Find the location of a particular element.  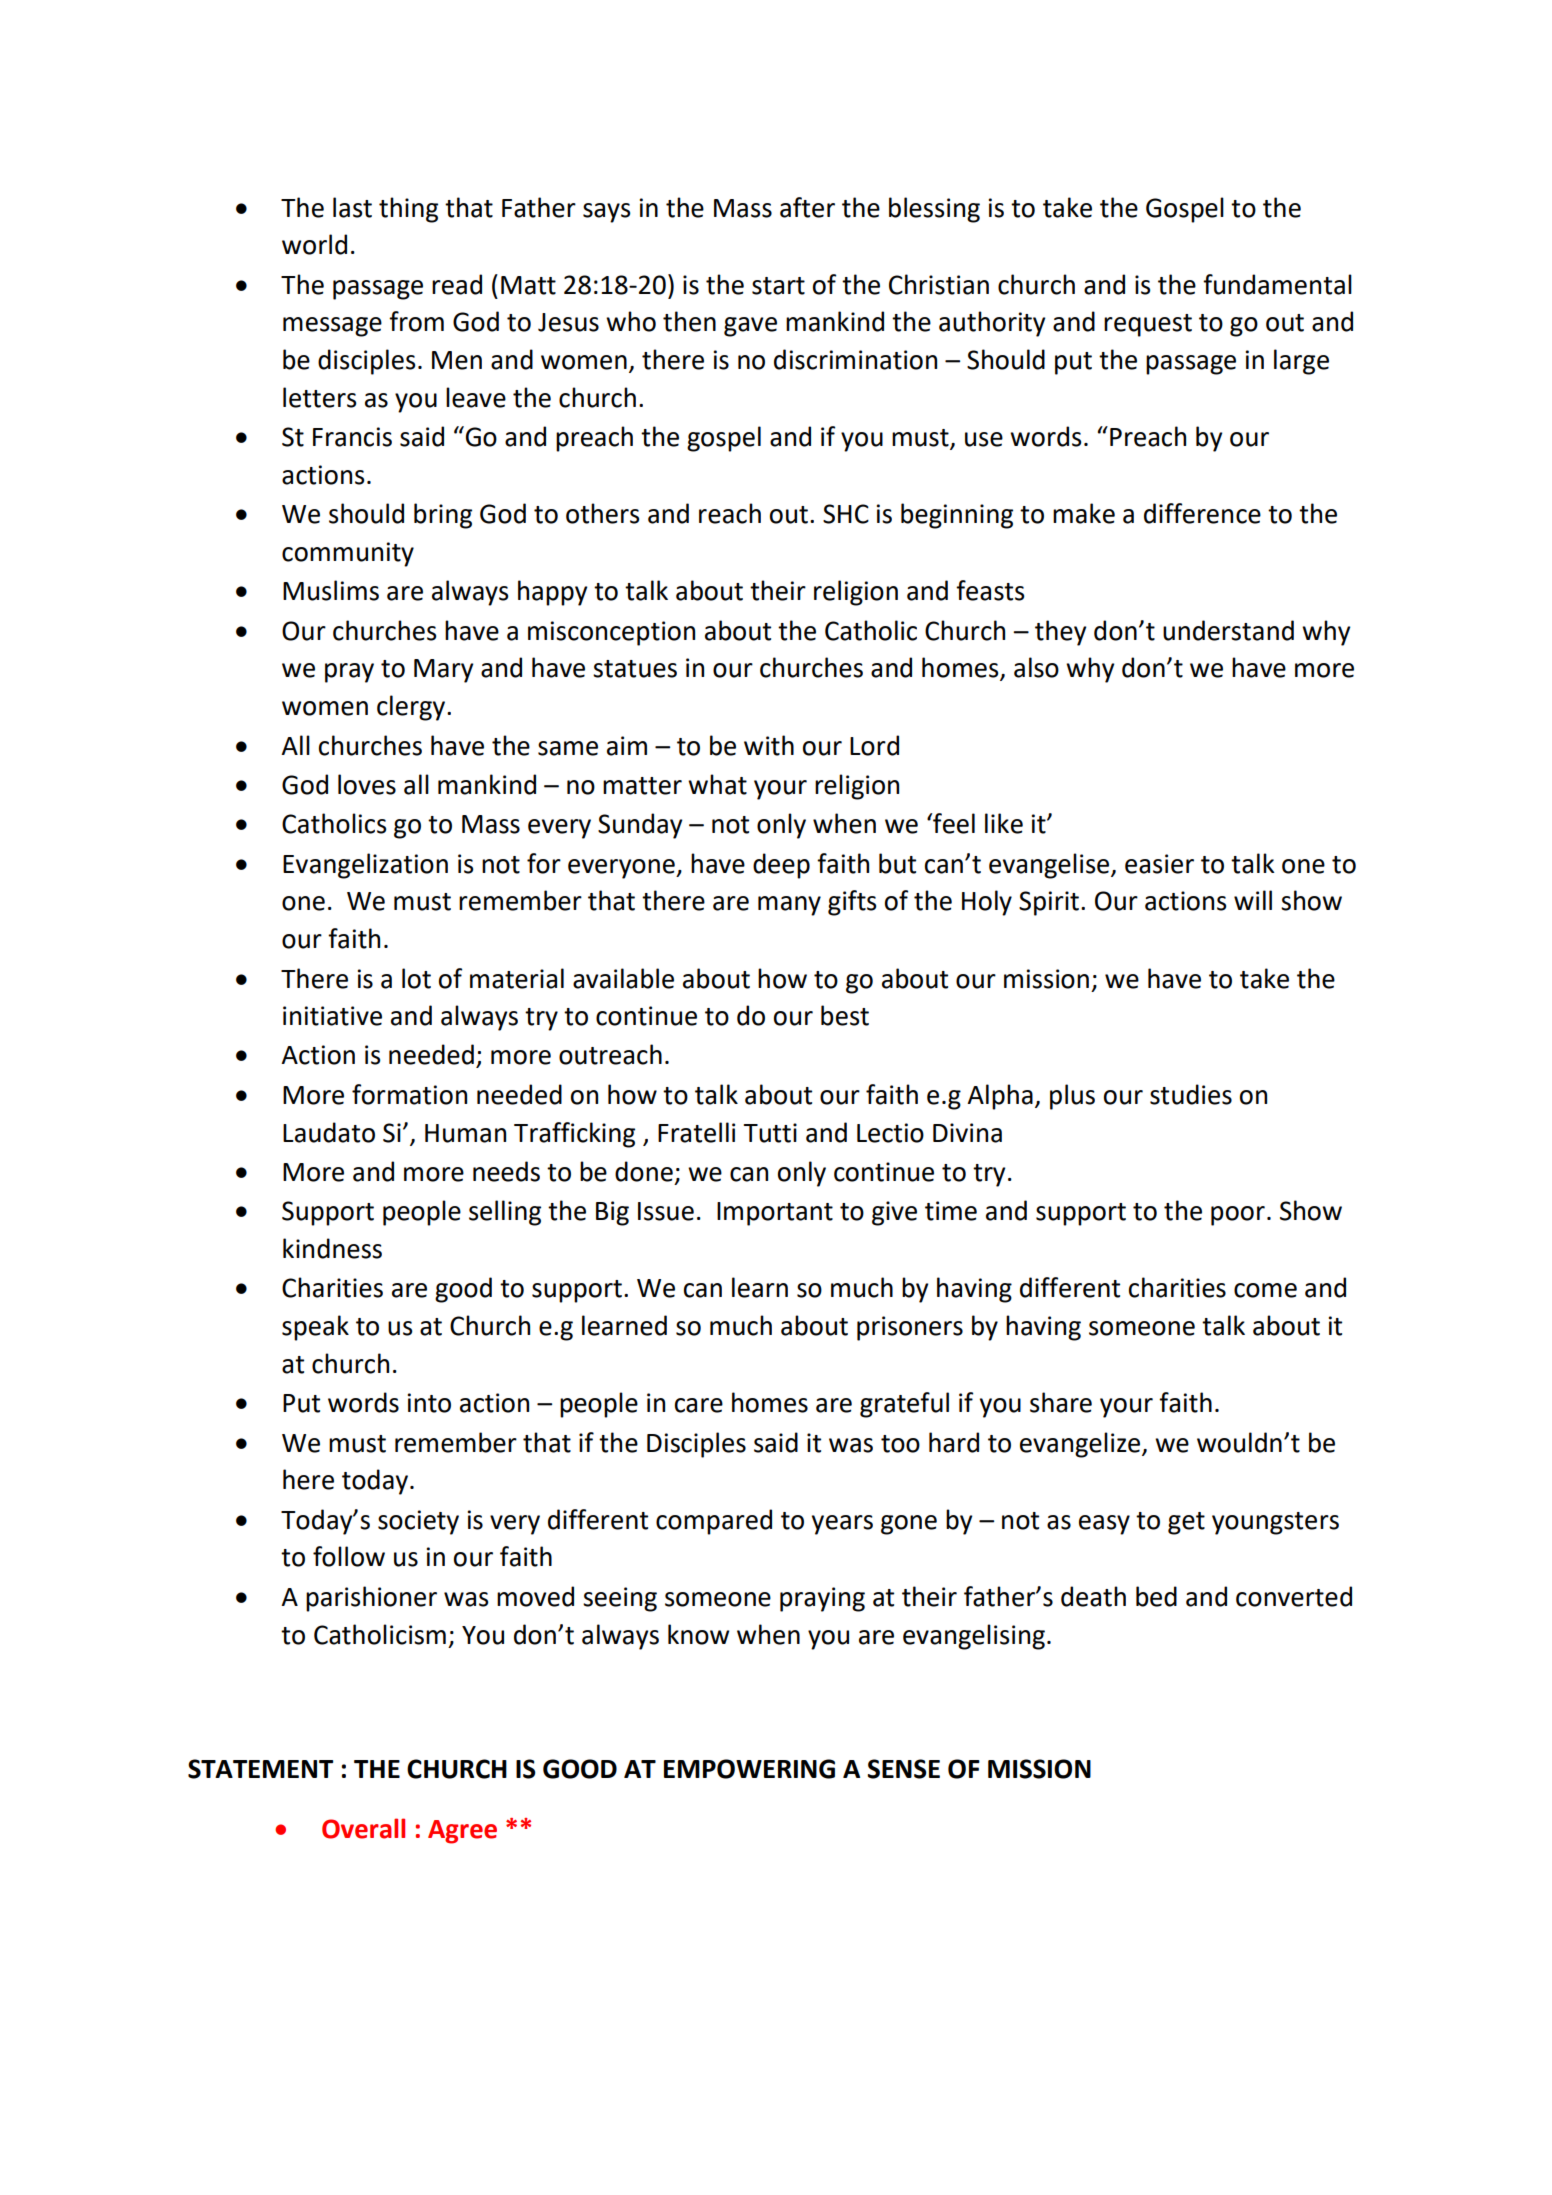

loves is located at coordinates (367, 784).
